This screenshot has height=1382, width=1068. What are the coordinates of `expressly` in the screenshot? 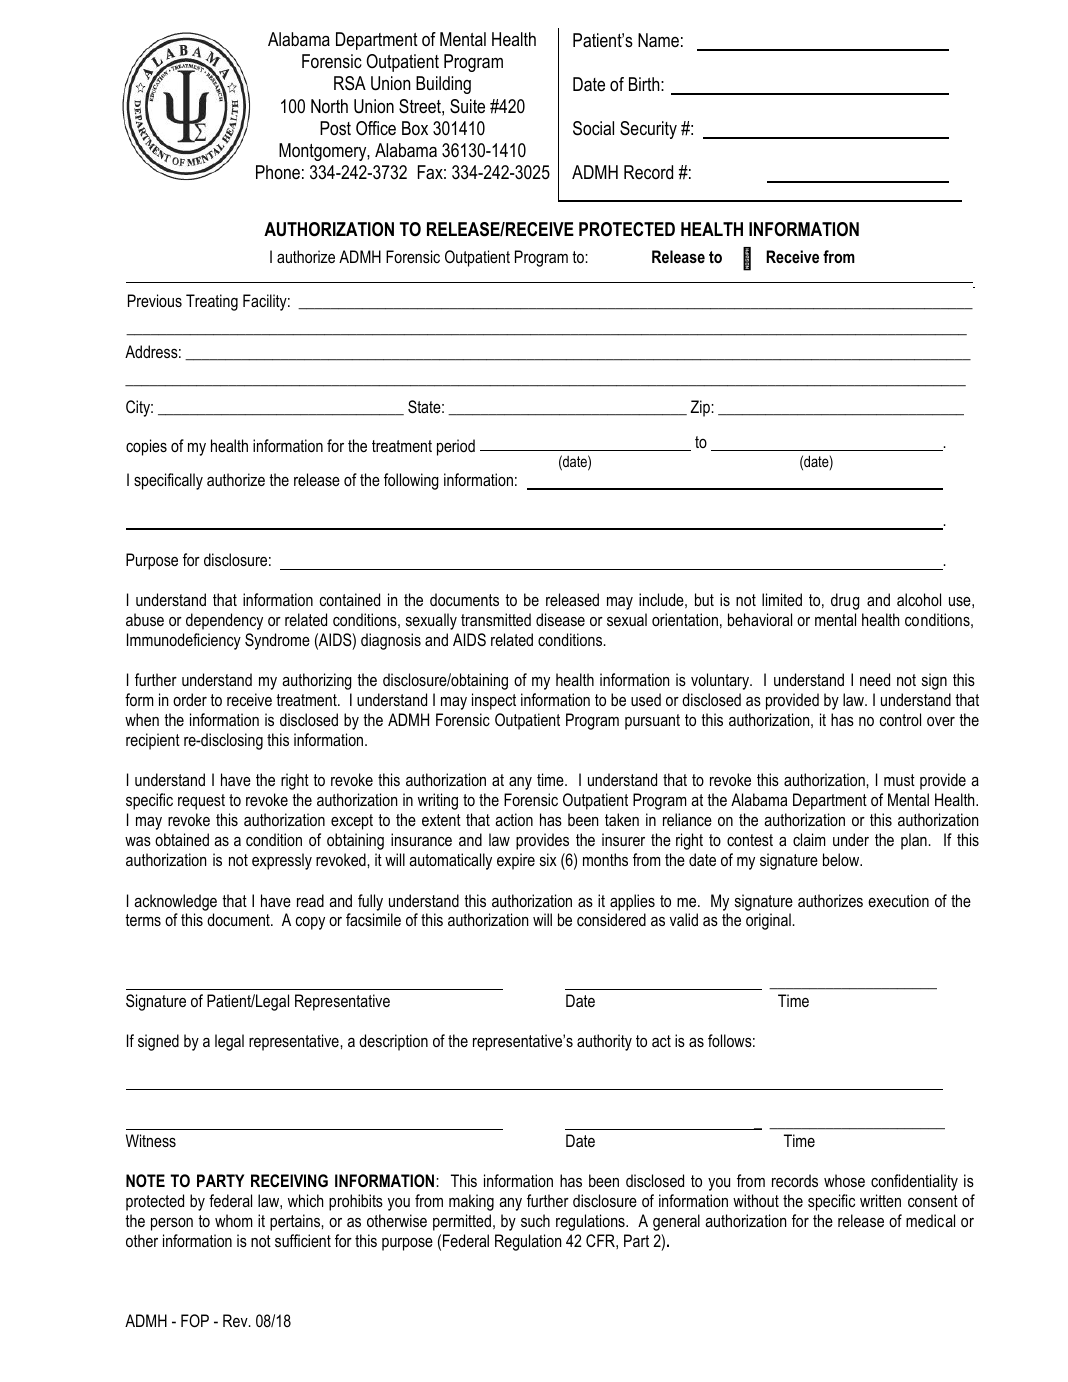 It's located at (282, 861).
